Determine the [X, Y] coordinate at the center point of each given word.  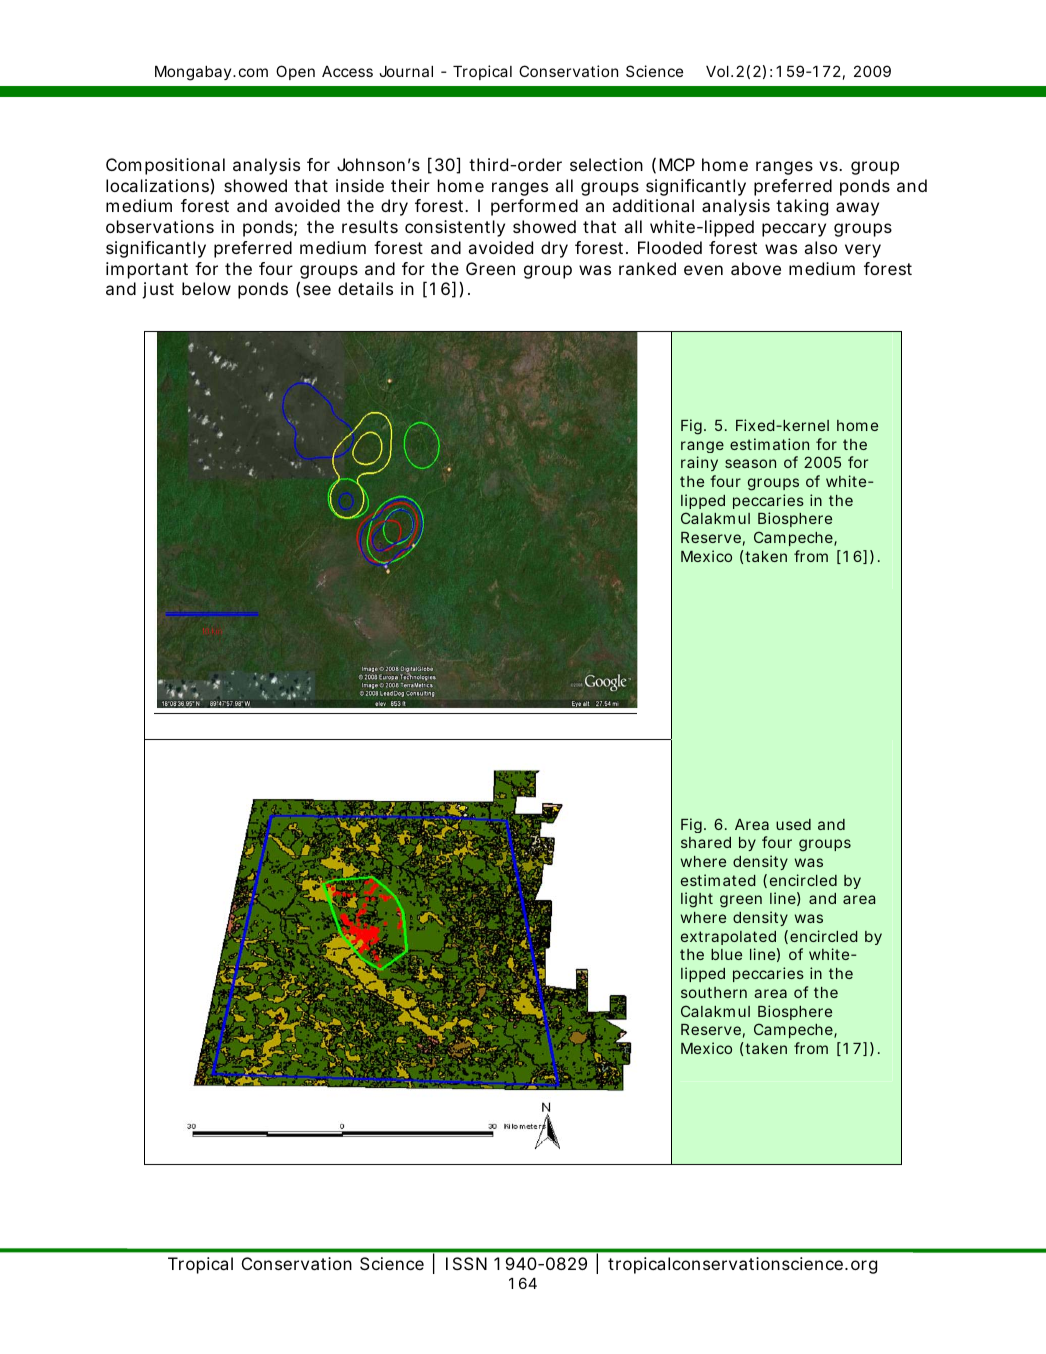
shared [706, 842]
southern [714, 992]
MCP [677, 164]
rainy [699, 463]
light [697, 900]
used [793, 824]
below [206, 288]
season [750, 463]
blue [726, 954]
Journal [406, 71]
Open [295, 72]
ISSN [466, 1263]
